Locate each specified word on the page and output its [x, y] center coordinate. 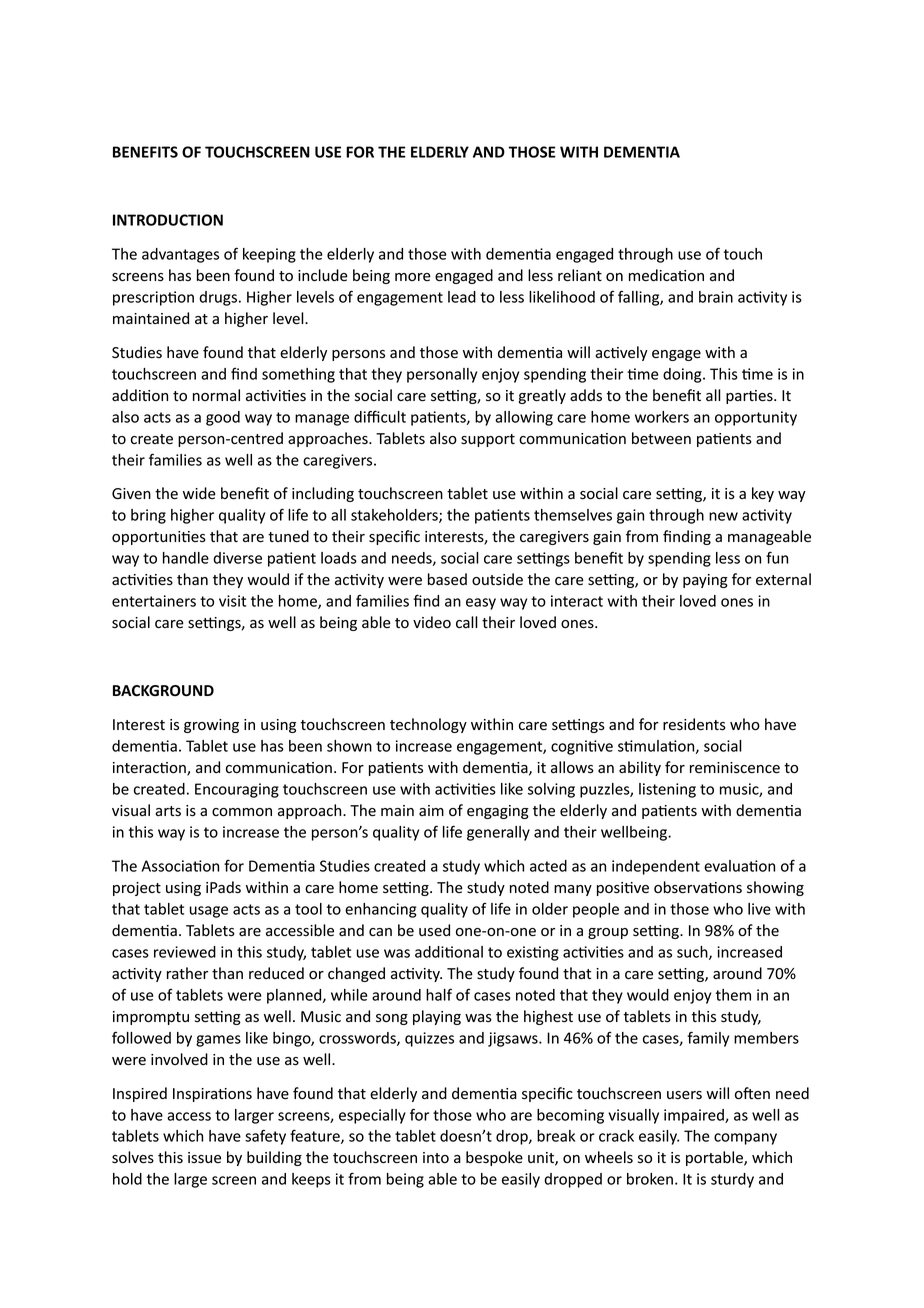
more [413, 277]
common [242, 812]
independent [656, 867]
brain [716, 297]
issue [204, 1158]
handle [186, 558]
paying [705, 581]
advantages [180, 255]
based [447, 579]
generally [498, 833]
